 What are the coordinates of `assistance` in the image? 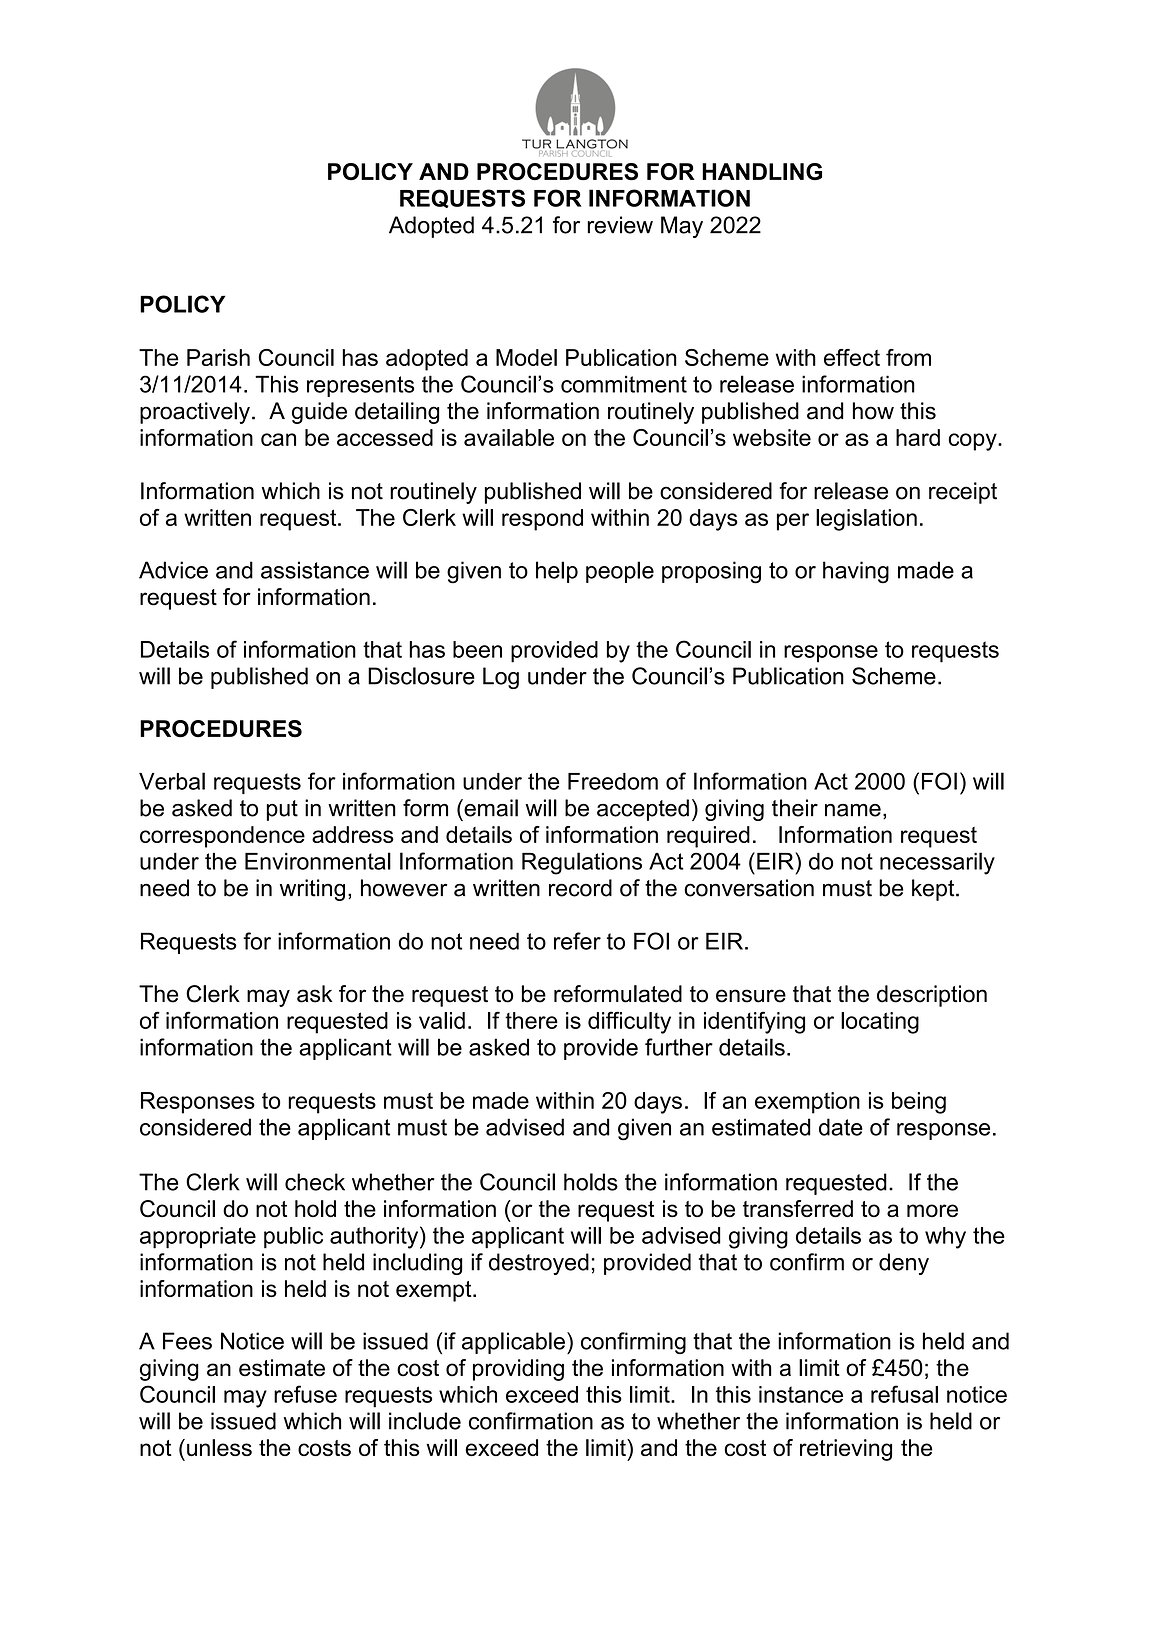 It's located at (315, 570).
